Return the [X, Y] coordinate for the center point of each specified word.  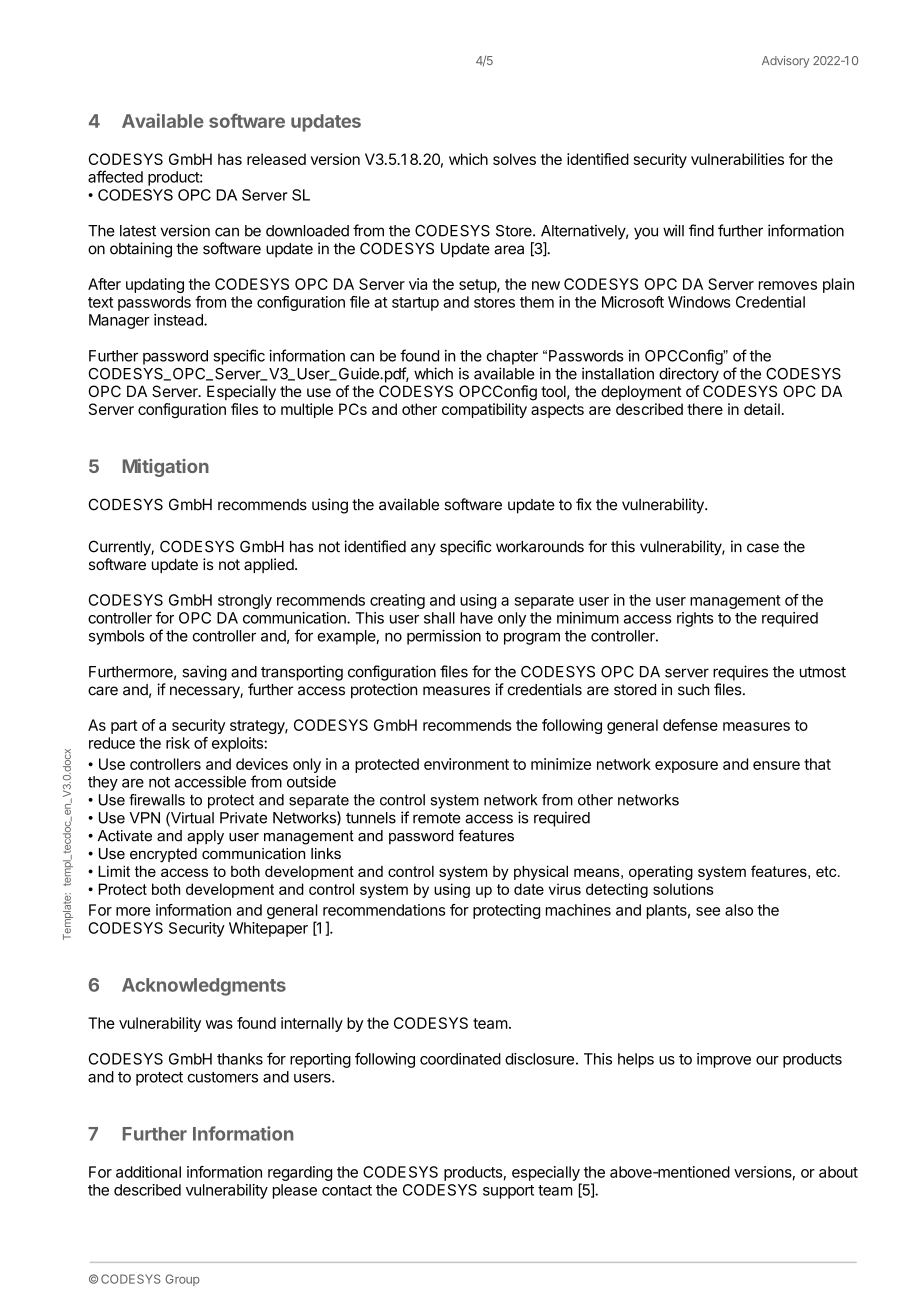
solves [514, 159]
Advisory [785, 62]
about [838, 1172]
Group [182, 1280]
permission [444, 637]
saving [204, 673]
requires [740, 673]
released [276, 159]
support [508, 1192]
